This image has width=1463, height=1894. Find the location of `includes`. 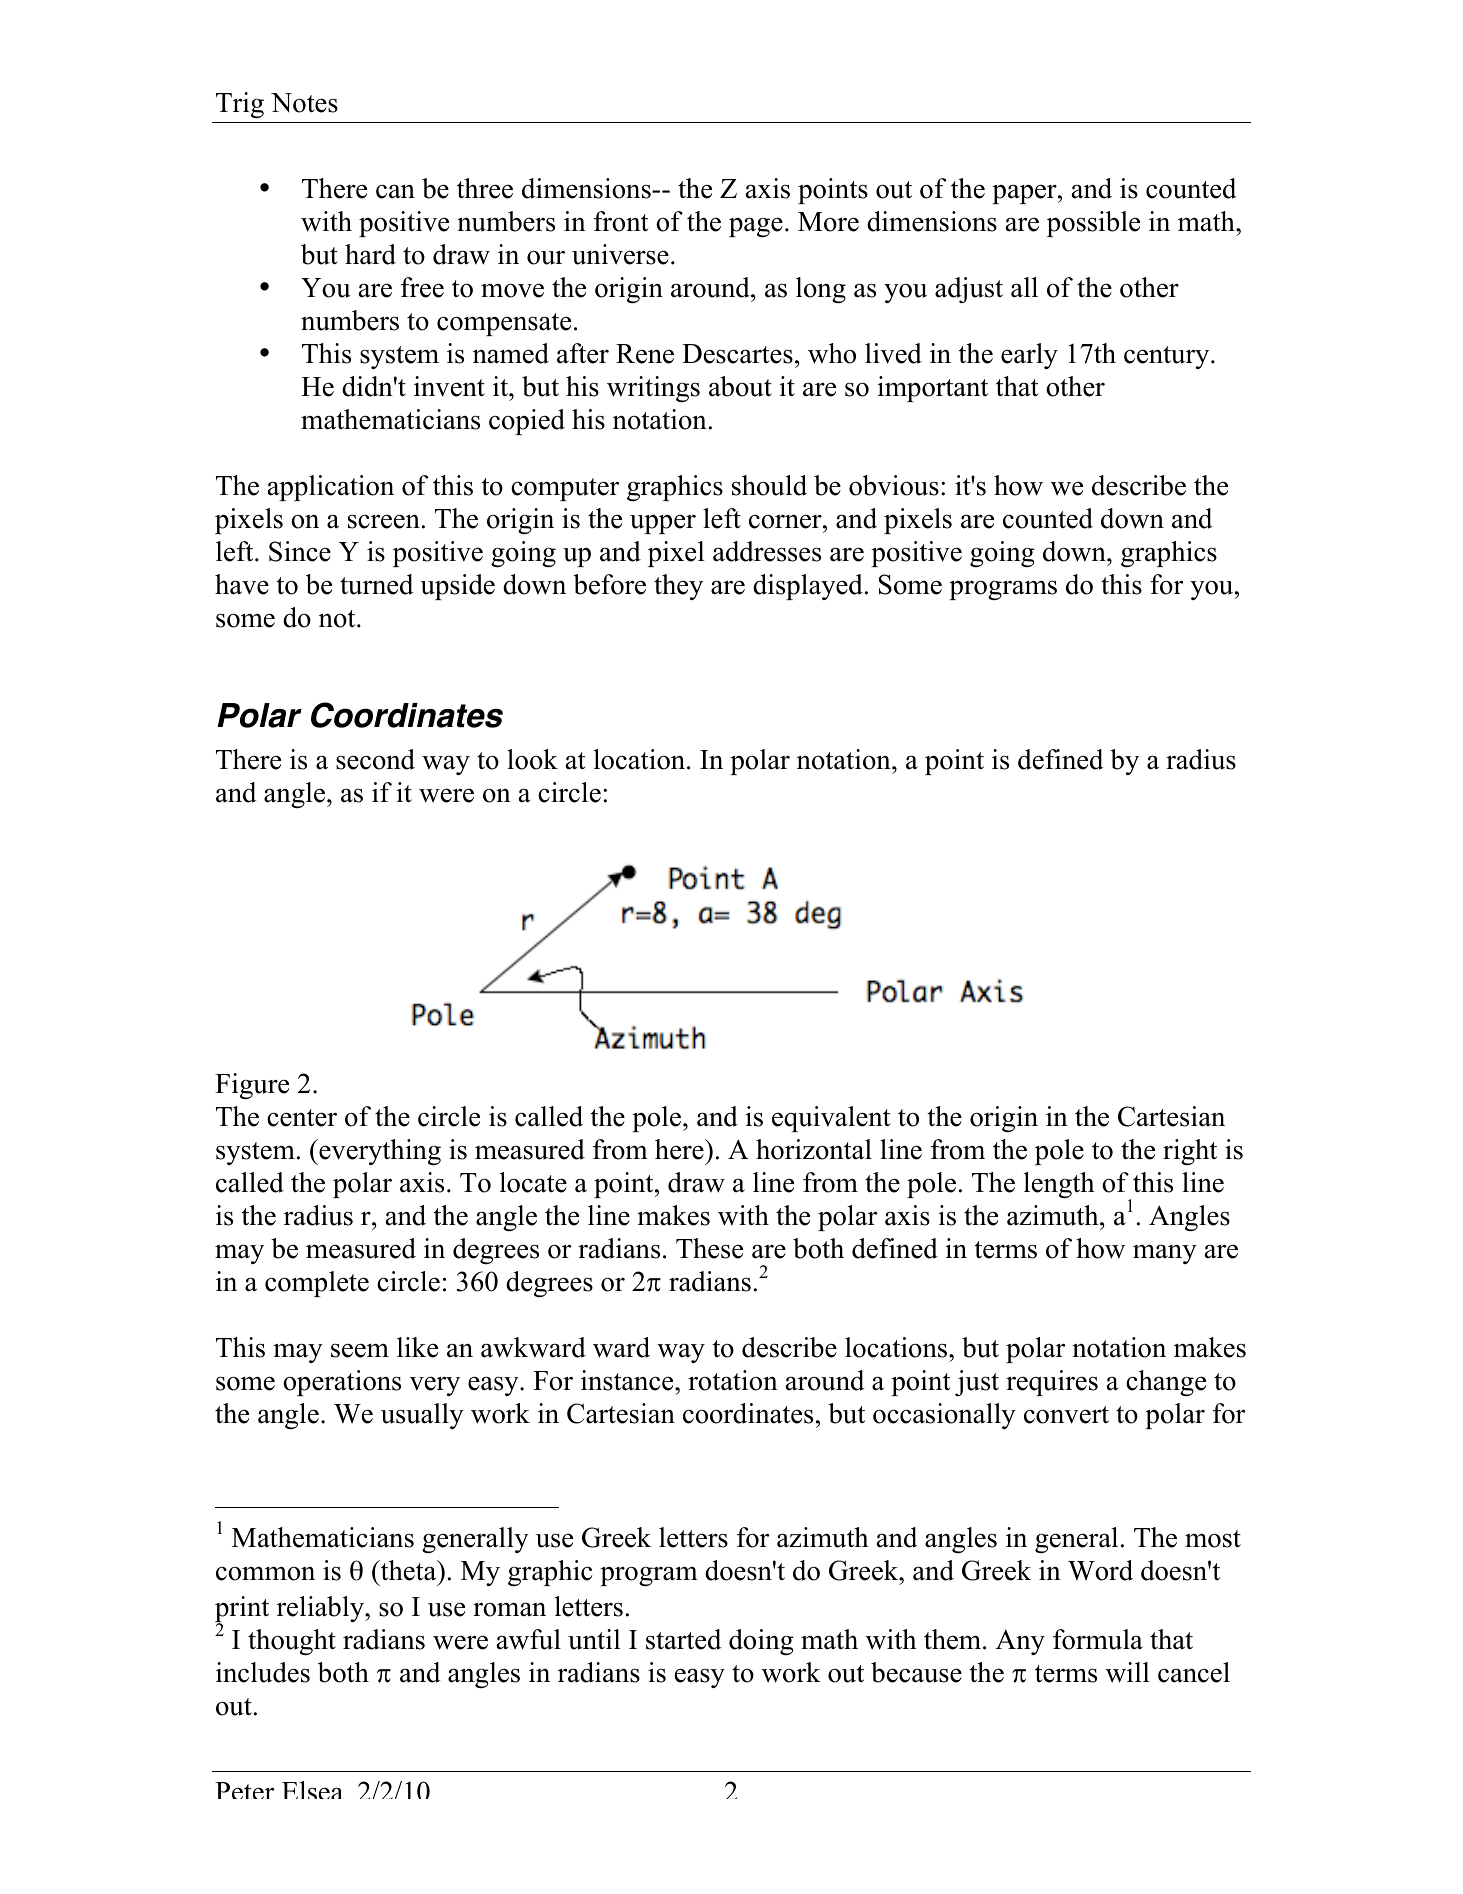

includes is located at coordinates (263, 1672).
